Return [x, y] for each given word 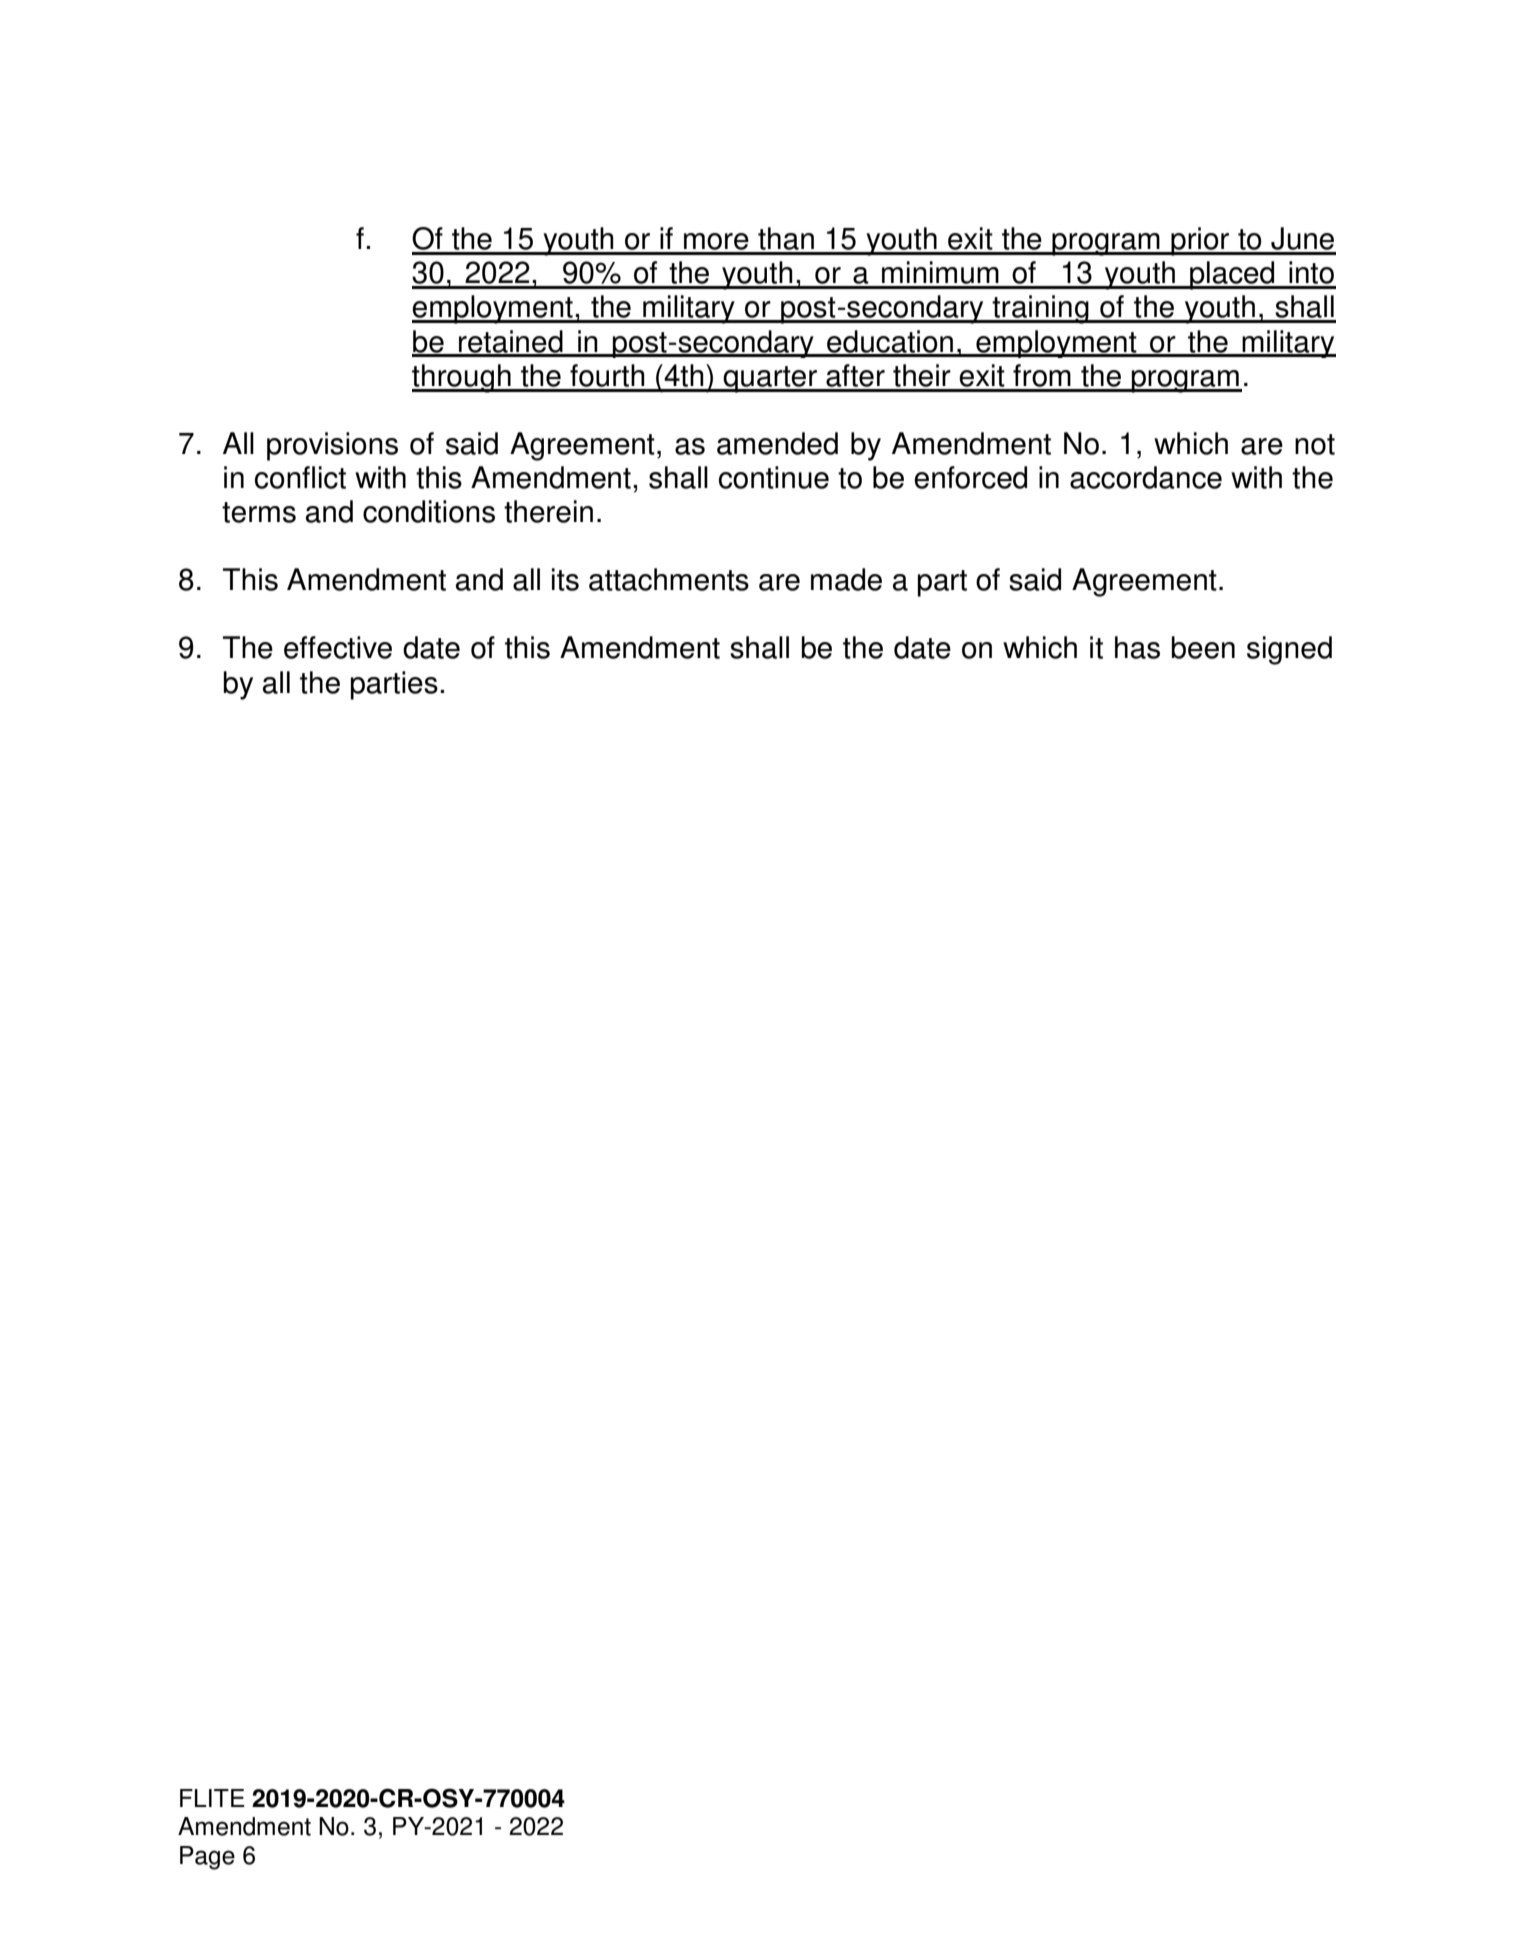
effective [338, 647]
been [1203, 647]
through [462, 378]
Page [207, 1858]
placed [1232, 275]
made [846, 579]
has [1137, 647]
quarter [771, 379]
